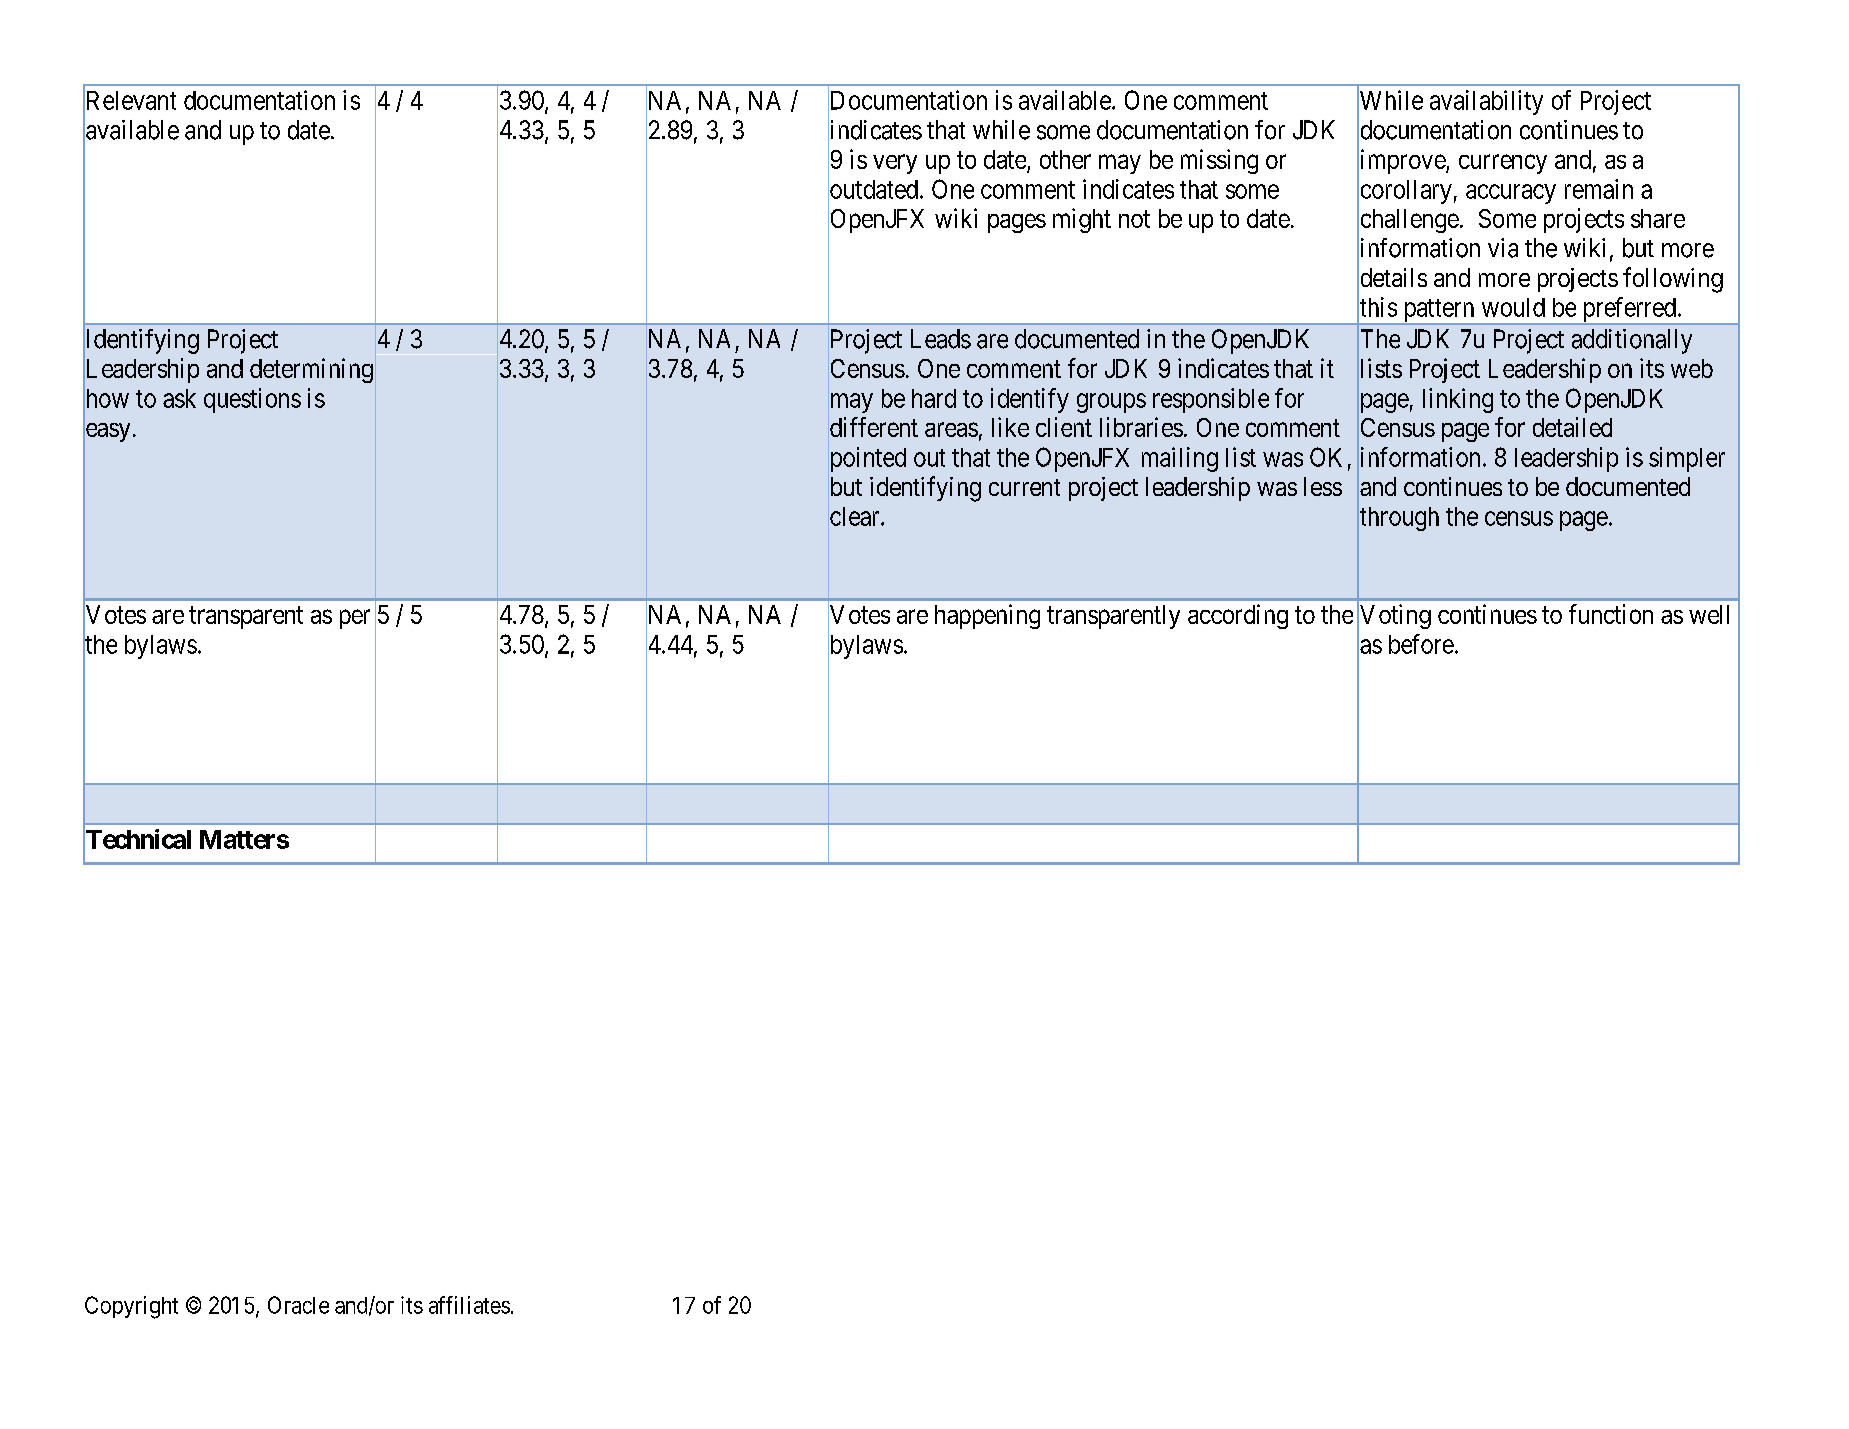 This document has width=1849, height=1429. What do you see at coordinates (895, 164) in the document?
I see `very` at bounding box center [895, 164].
